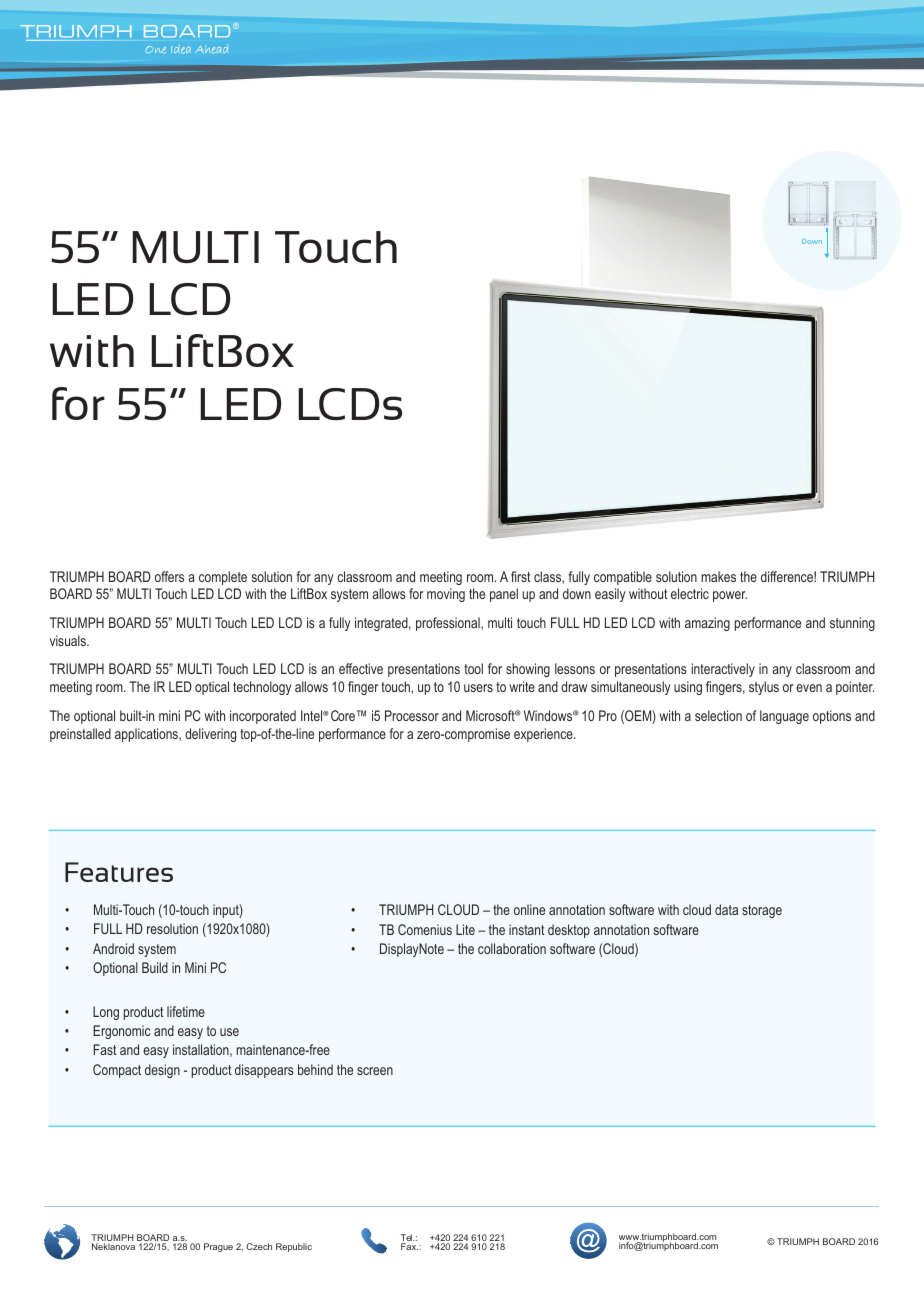 This screenshot has width=924, height=1308. What do you see at coordinates (465, 929) in the screenshot?
I see `Lite` at bounding box center [465, 929].
